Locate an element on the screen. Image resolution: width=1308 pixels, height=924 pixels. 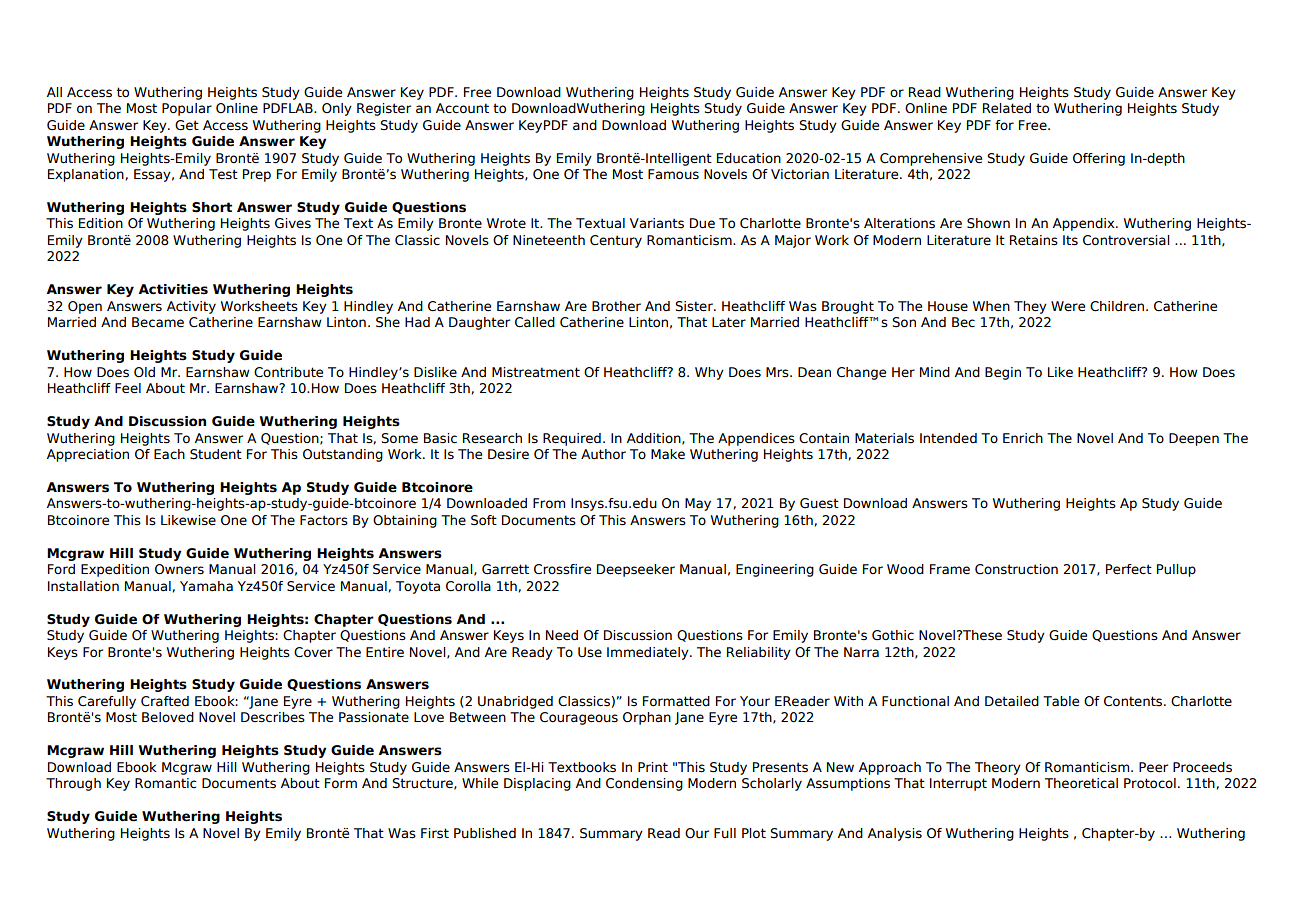
Table is located at coordinates (1061, 701).
